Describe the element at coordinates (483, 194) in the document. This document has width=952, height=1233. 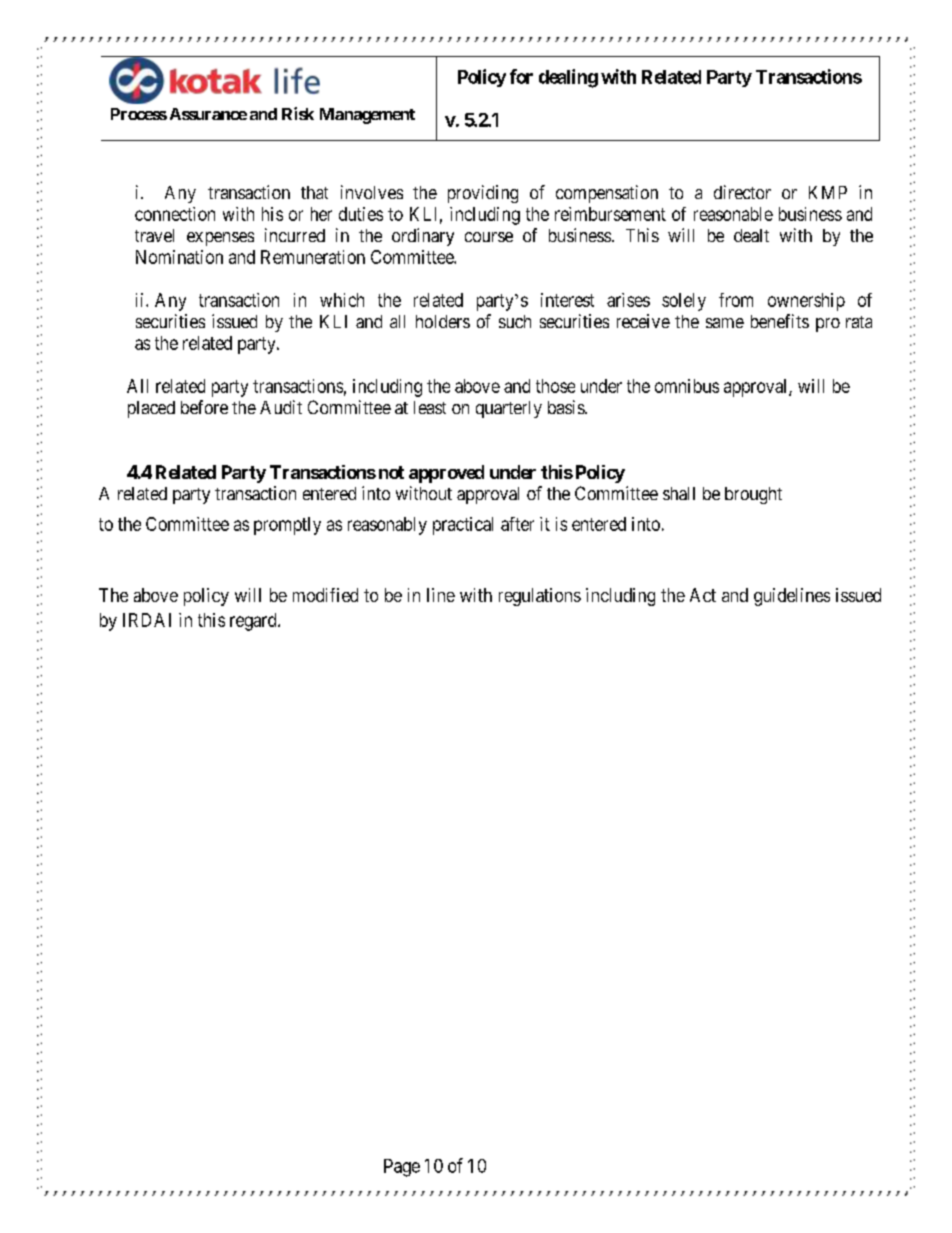
I see `providing` at that location.
